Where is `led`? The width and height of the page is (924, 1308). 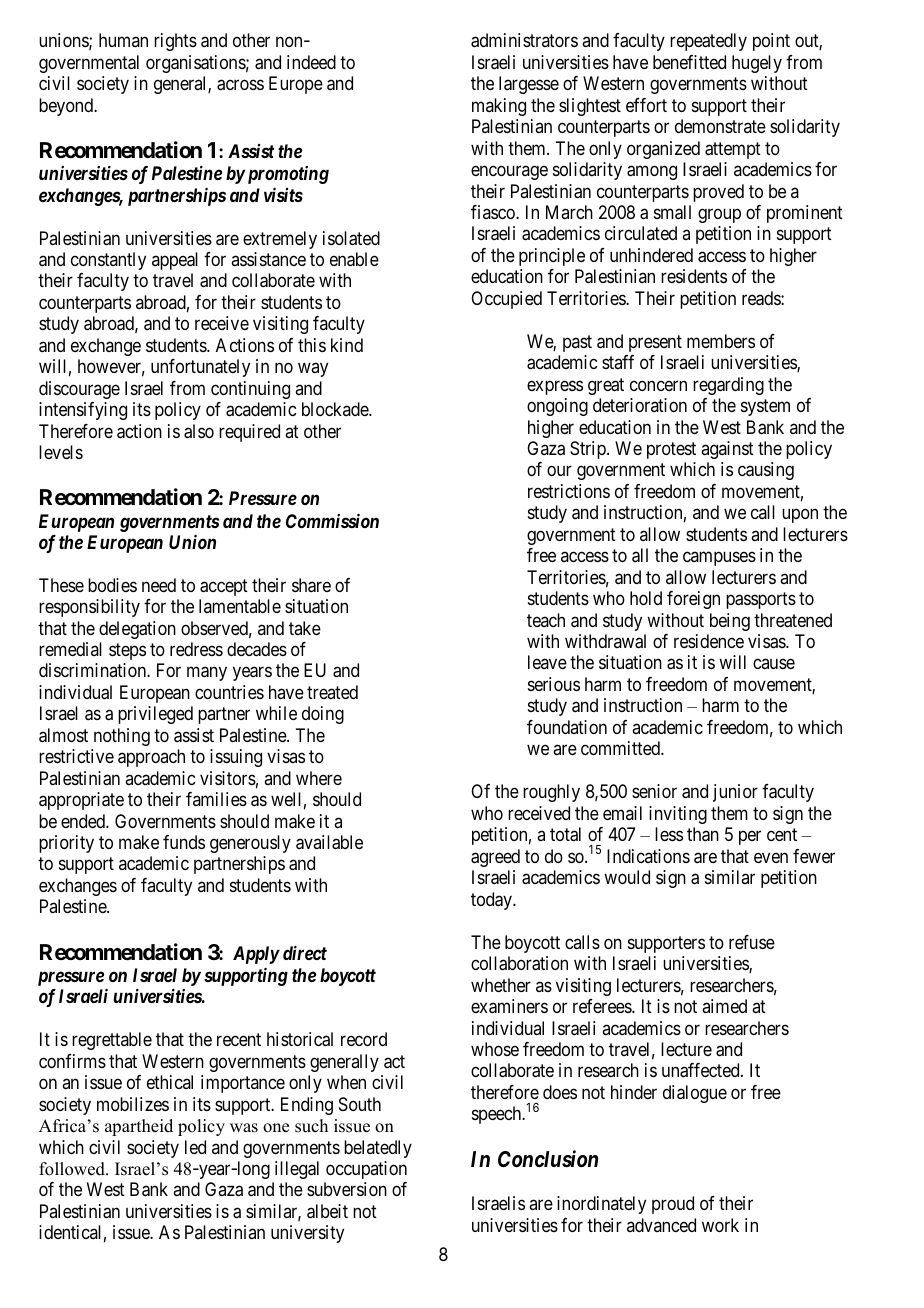
led is located at coordinates (195, 1147).
